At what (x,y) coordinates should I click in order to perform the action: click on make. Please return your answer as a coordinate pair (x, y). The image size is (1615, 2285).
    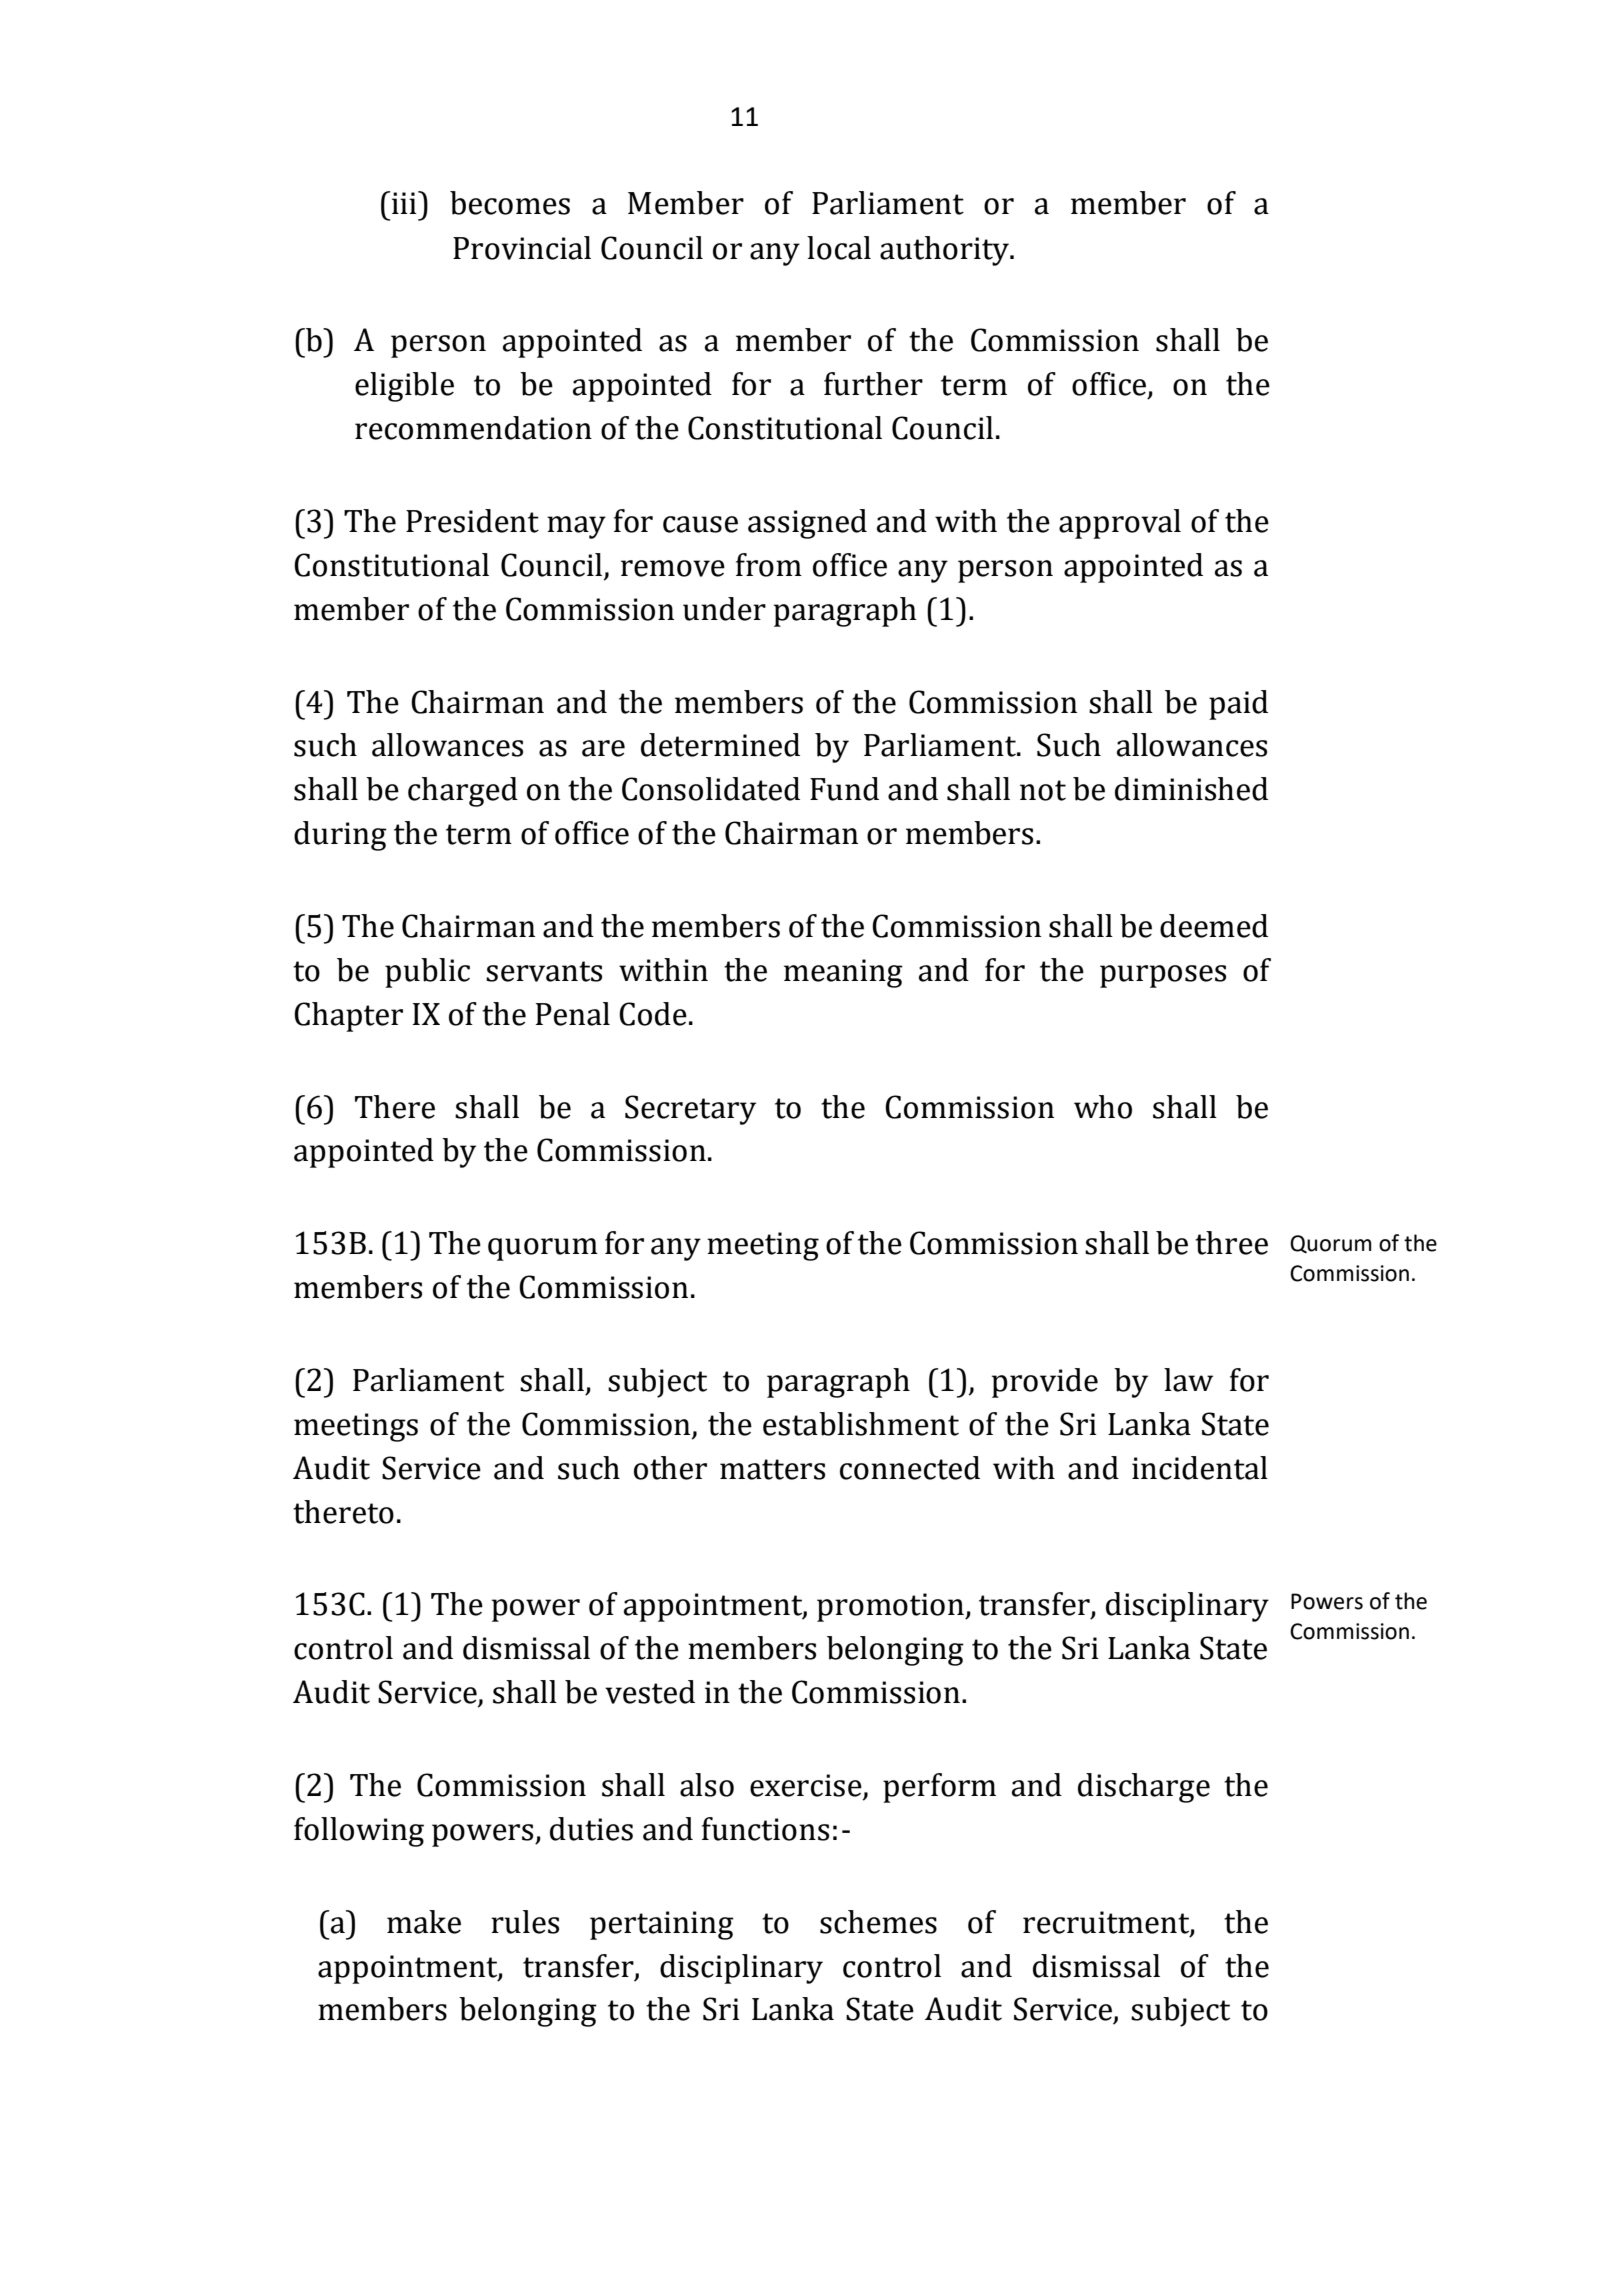
    Looking at the image, I should click on (424, 1922).
